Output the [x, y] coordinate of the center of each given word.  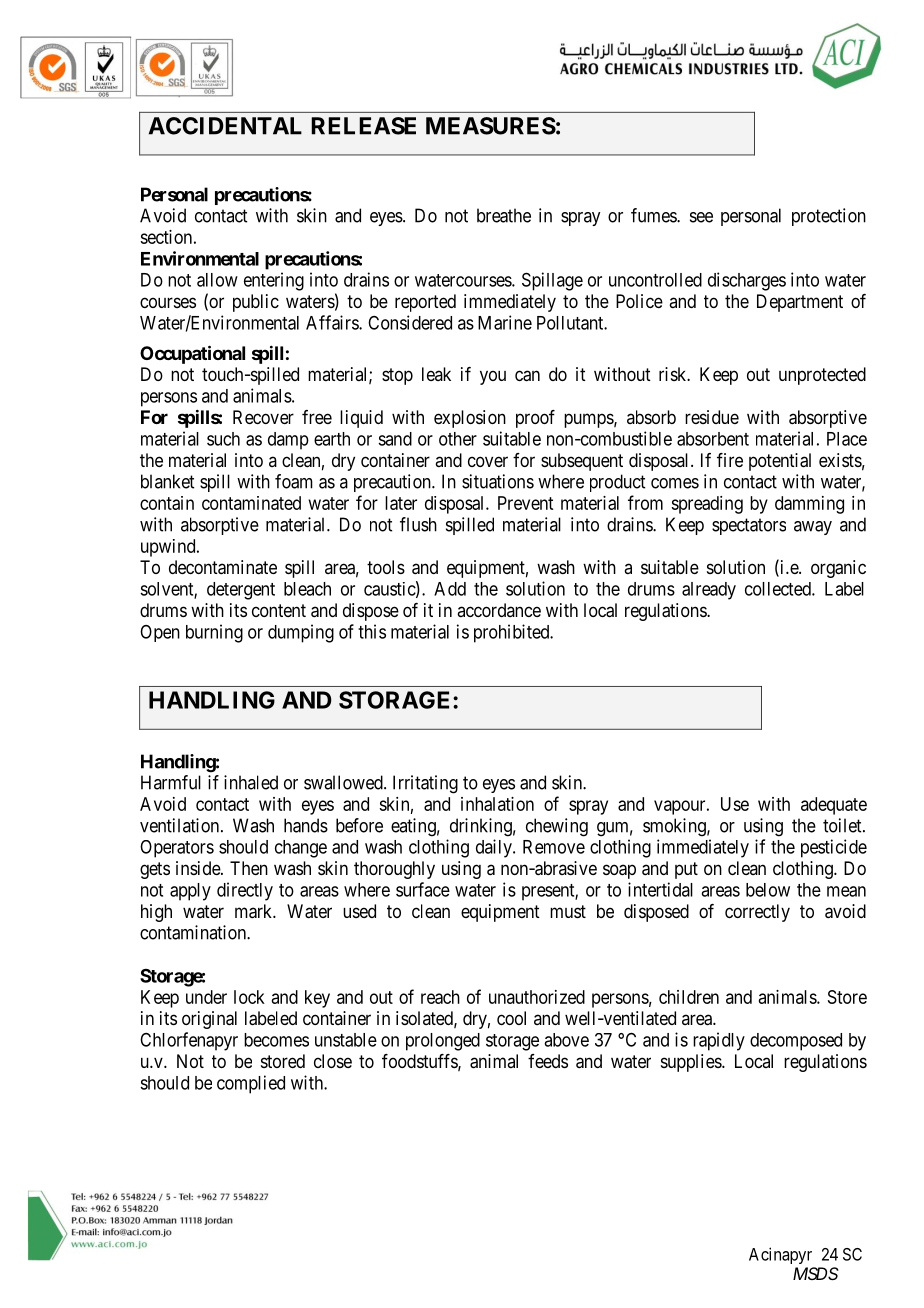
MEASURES [491, 126]
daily [495, 848]
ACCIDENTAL [225, 126]
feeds [548, 1061]
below [768, 890]
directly [245, 891]
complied [251, 1084]
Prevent [525, 503]
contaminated [251, 503]
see [701, 217]
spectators [749, 526]
